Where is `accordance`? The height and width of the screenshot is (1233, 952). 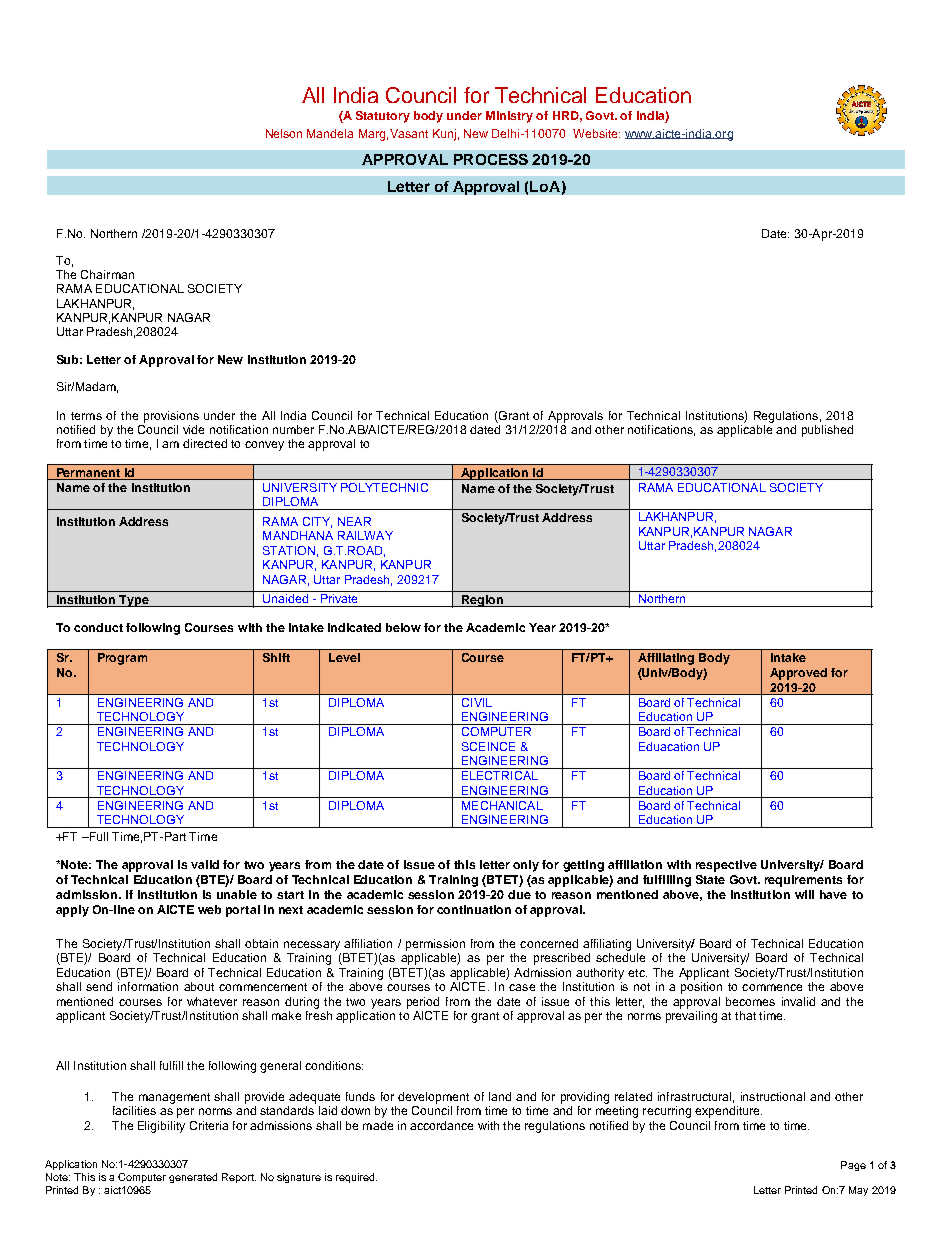
accordance is located at coordinates (441, 1125).
